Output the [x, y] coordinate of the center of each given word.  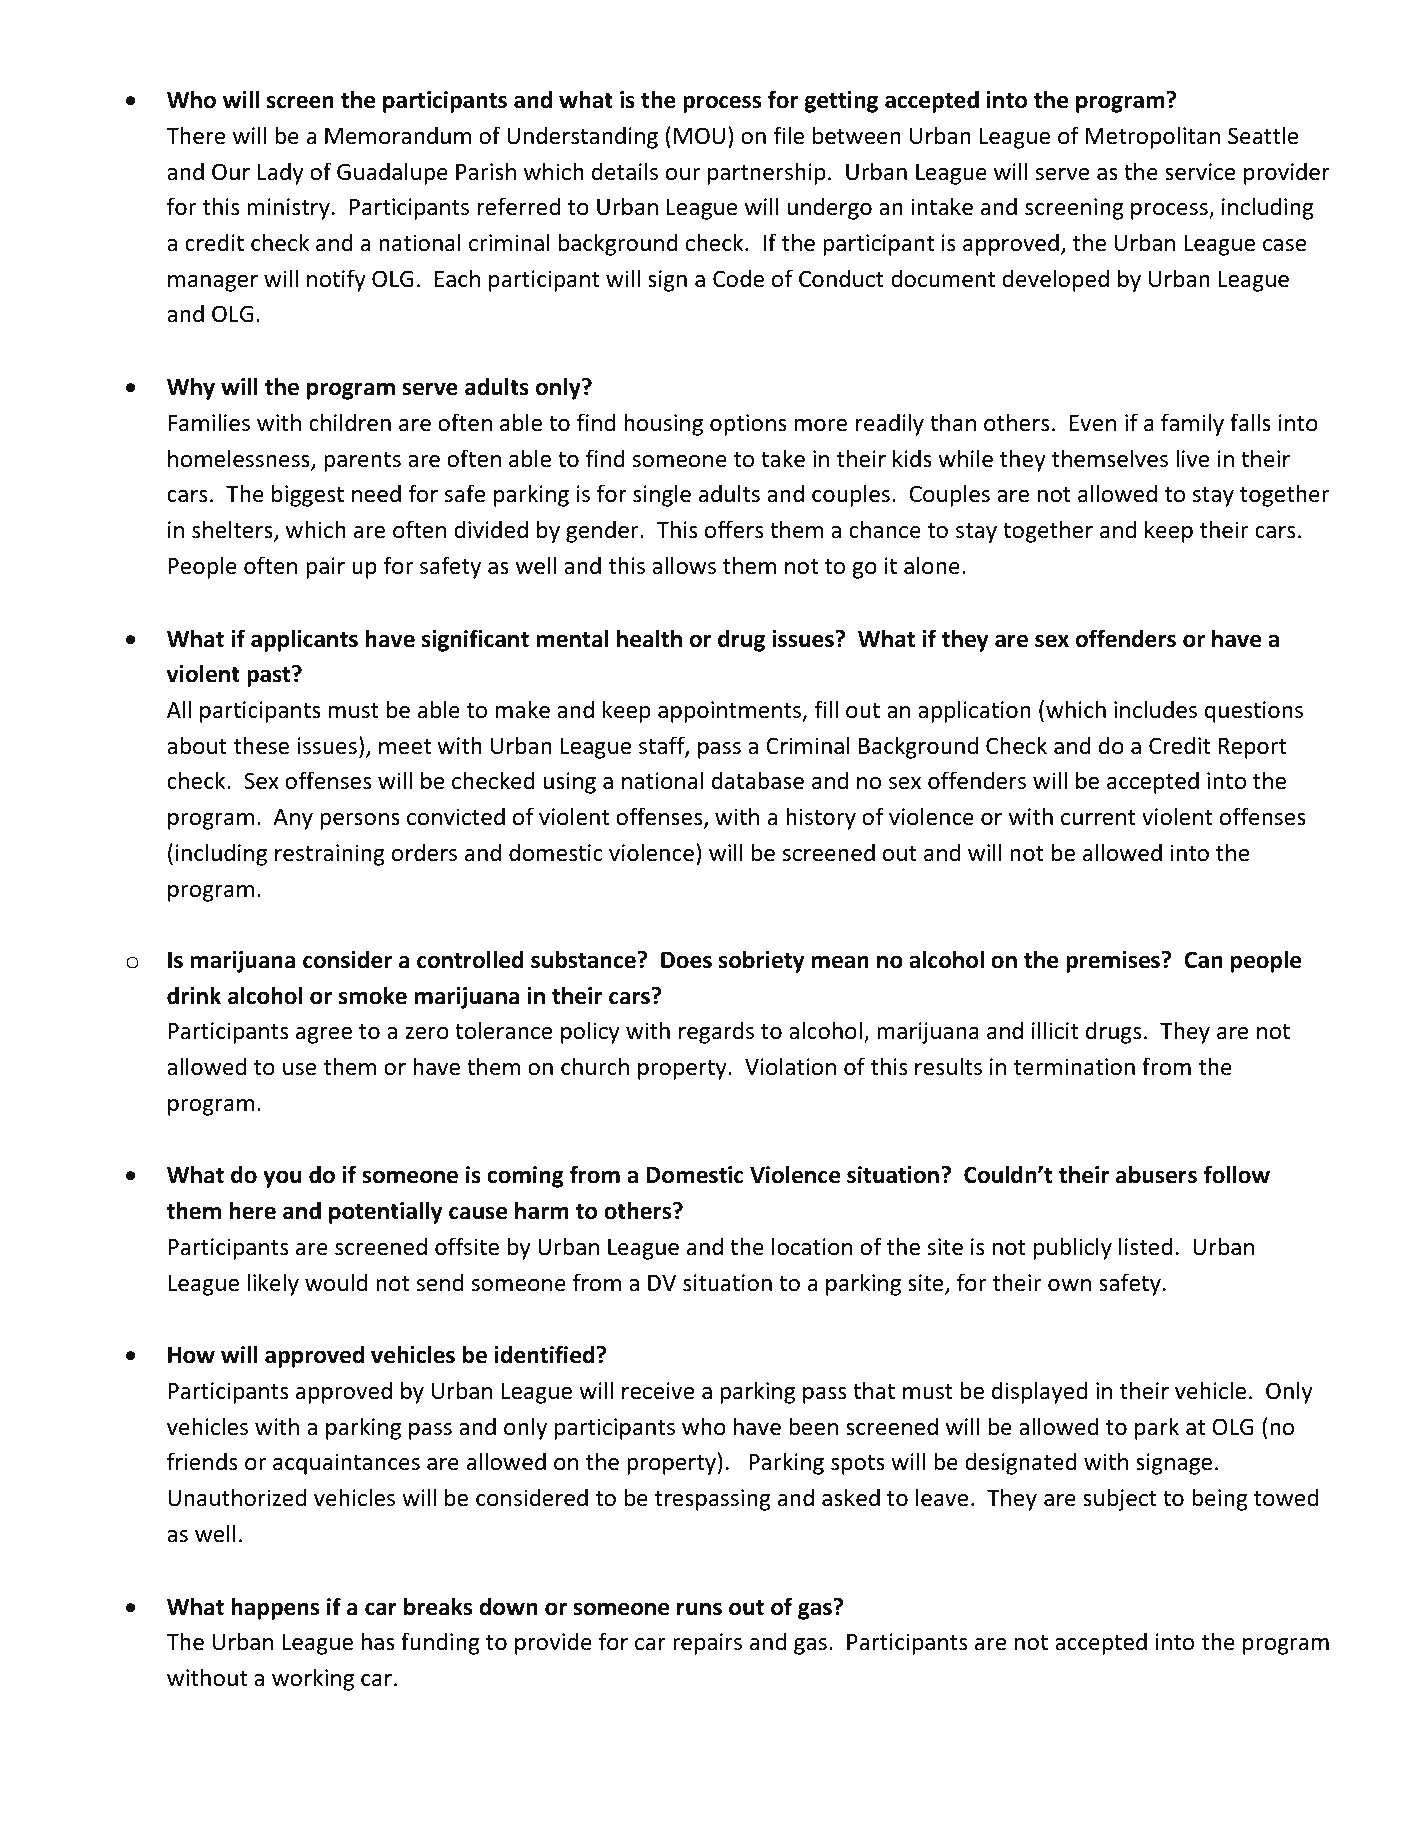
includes [1155, 709]
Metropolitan [1153, 137]
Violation [790, 1066]
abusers [1156, 1174]
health [649, 638]
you [282, 1179]
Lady [281, 173]
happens [275, 1608]
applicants [304, 640]
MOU [699, 136]
